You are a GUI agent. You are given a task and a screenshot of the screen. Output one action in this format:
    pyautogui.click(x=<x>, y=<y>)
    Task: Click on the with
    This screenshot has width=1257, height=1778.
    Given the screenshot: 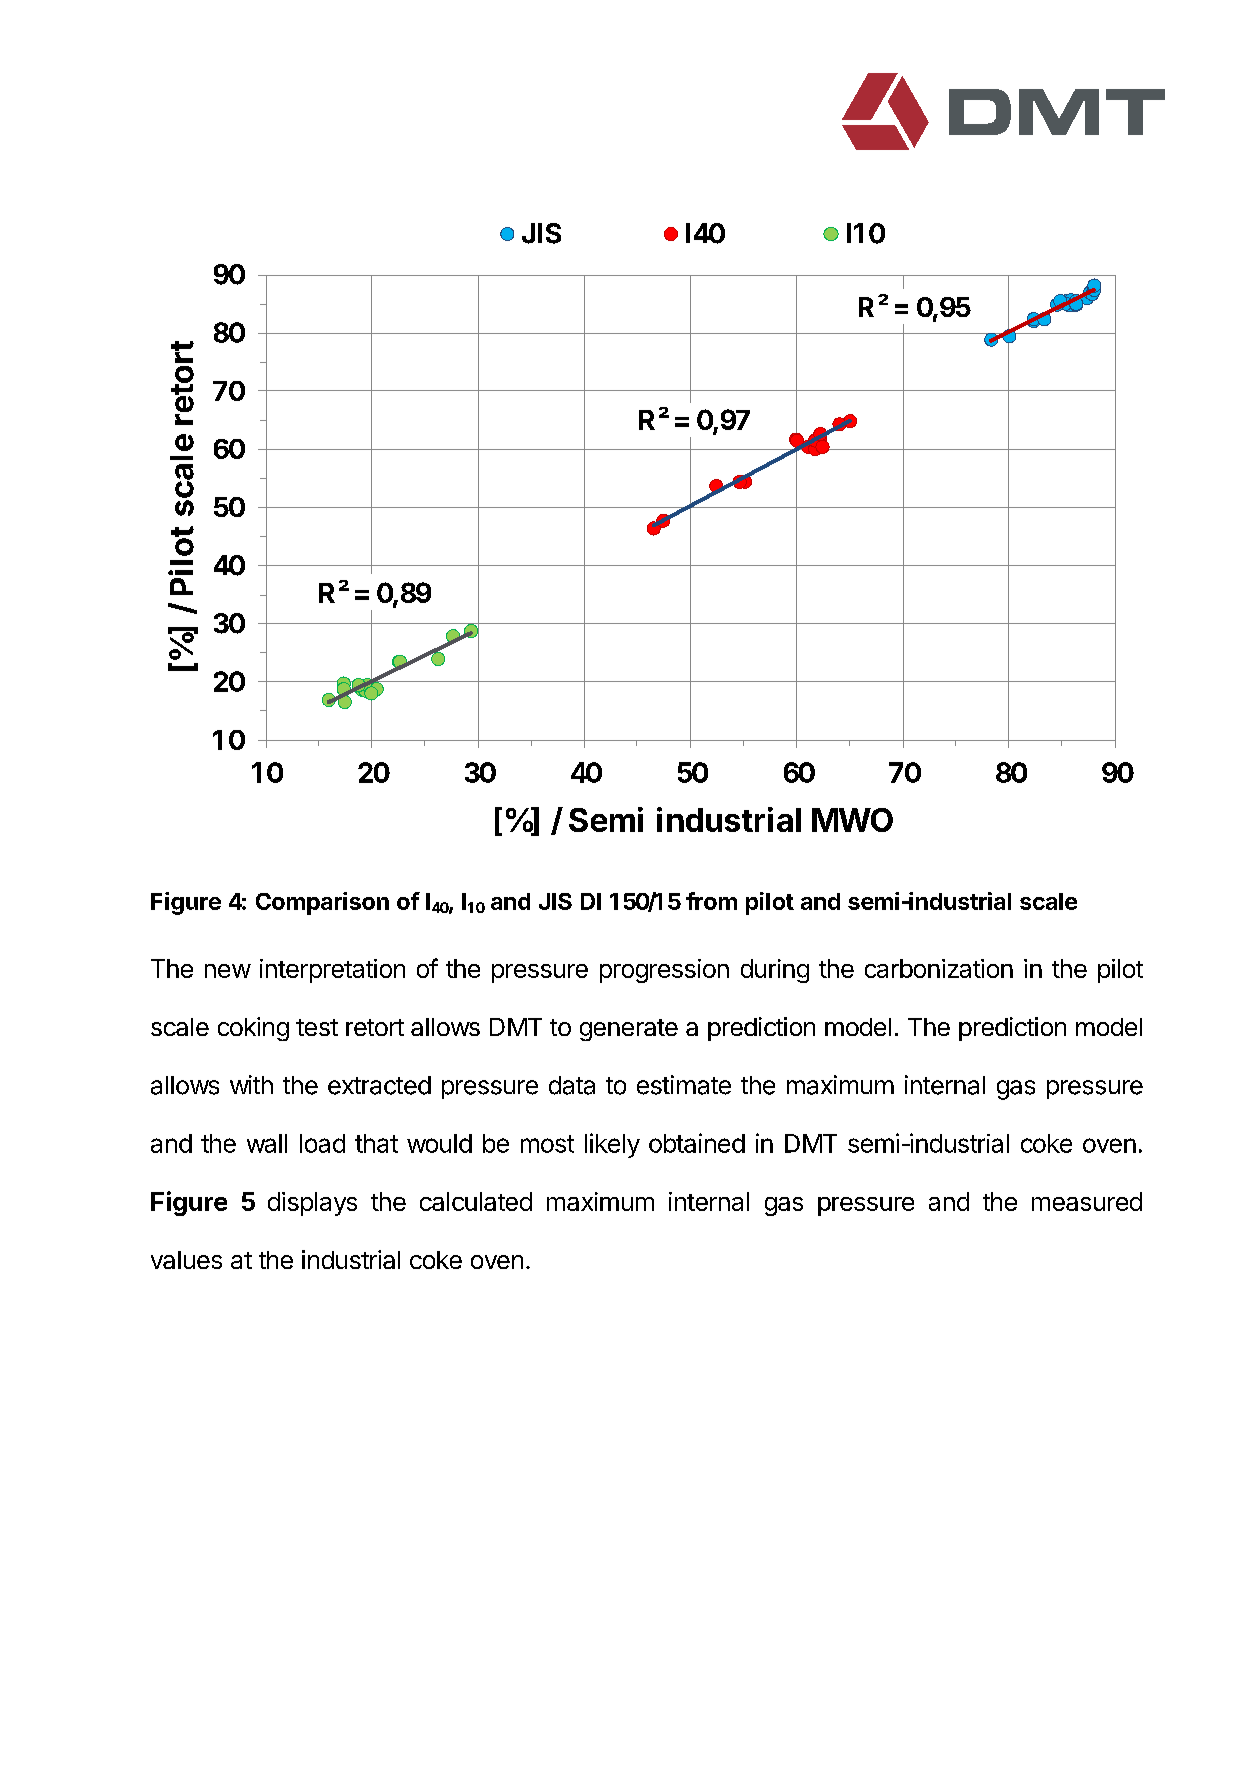 What is the action you would take?
    pyautogui.click(x=251, y=1084)
